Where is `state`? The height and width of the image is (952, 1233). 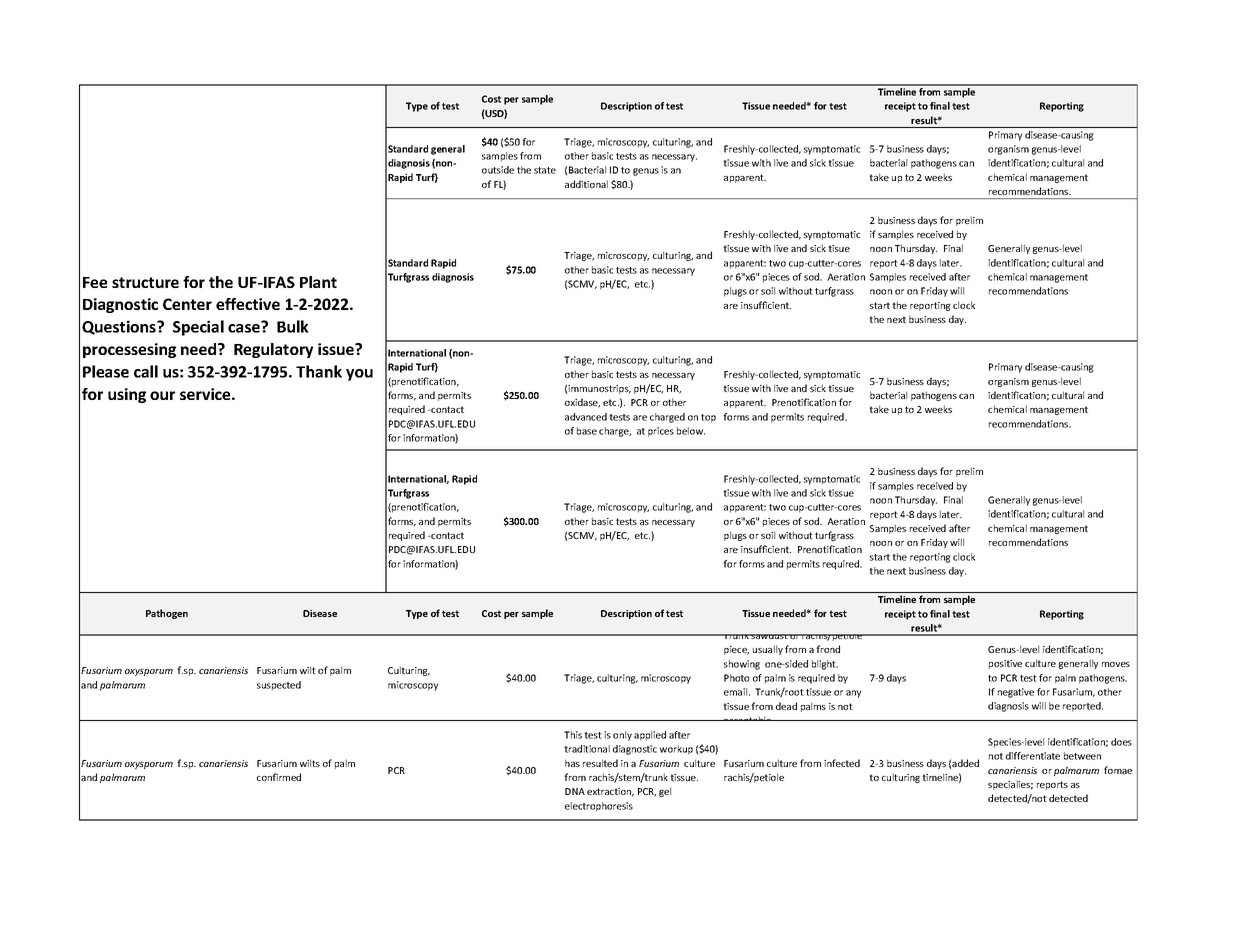 state is located at coordinates (545, 170).
